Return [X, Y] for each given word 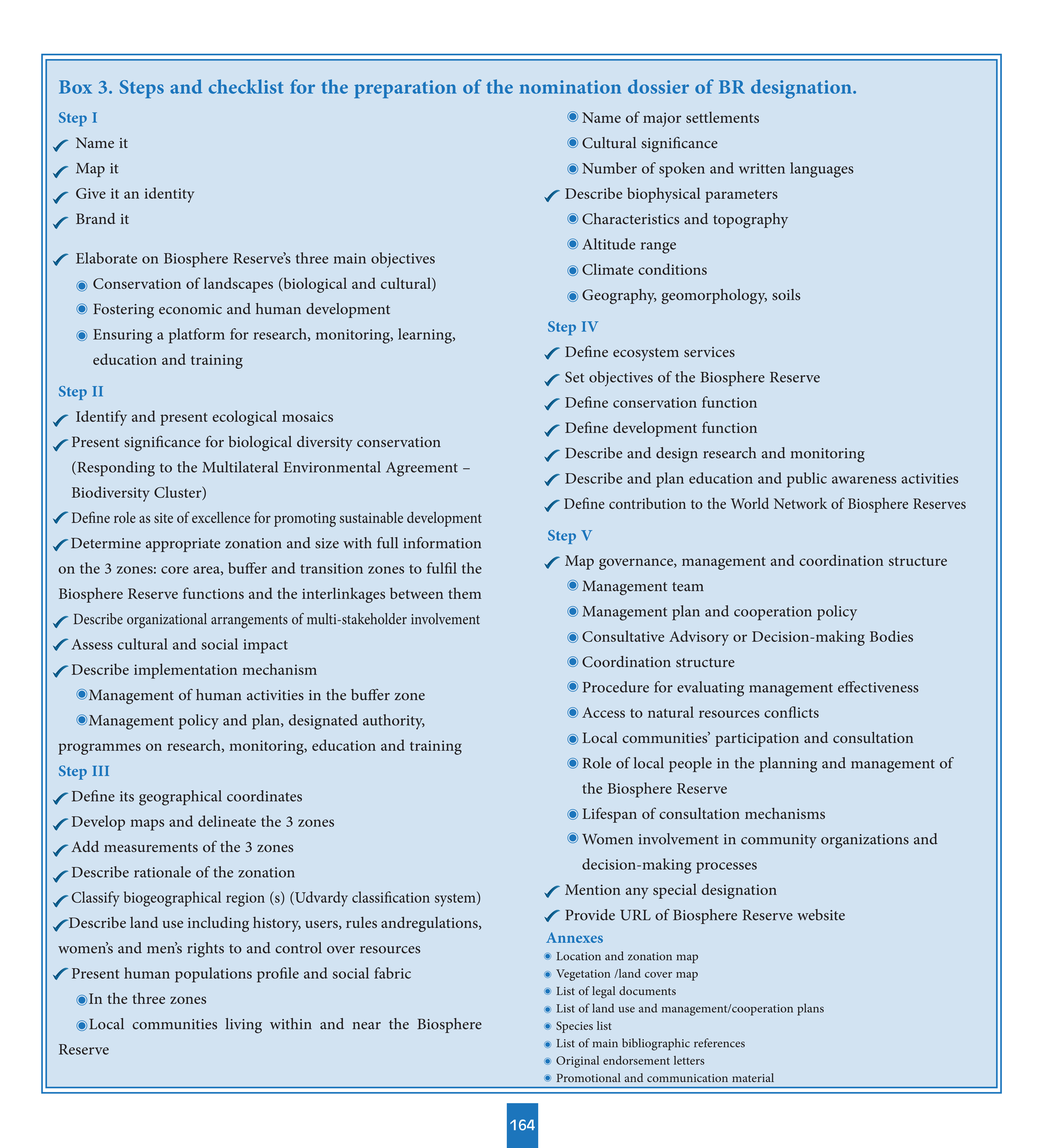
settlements [722, 117]
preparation [405, 89]
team [688, 587]
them [464, 593]
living [244, 1026]
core [175, 570]
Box [75, 87]
